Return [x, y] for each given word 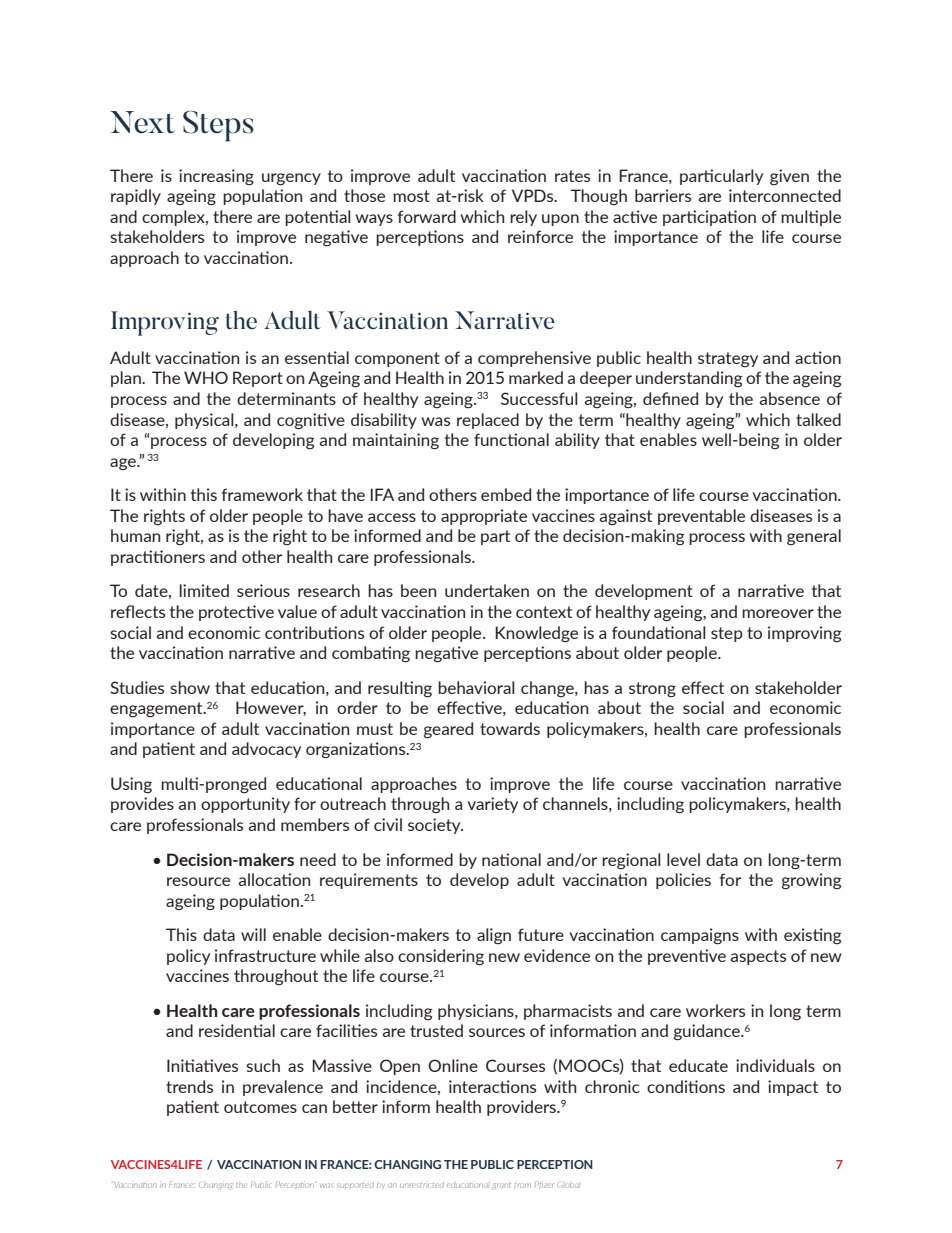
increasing [216, 177]
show [190, 687]
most [411, 196]
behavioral [476, 687]
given [789, 177]
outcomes [260, 1107]
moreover [778, 613]
